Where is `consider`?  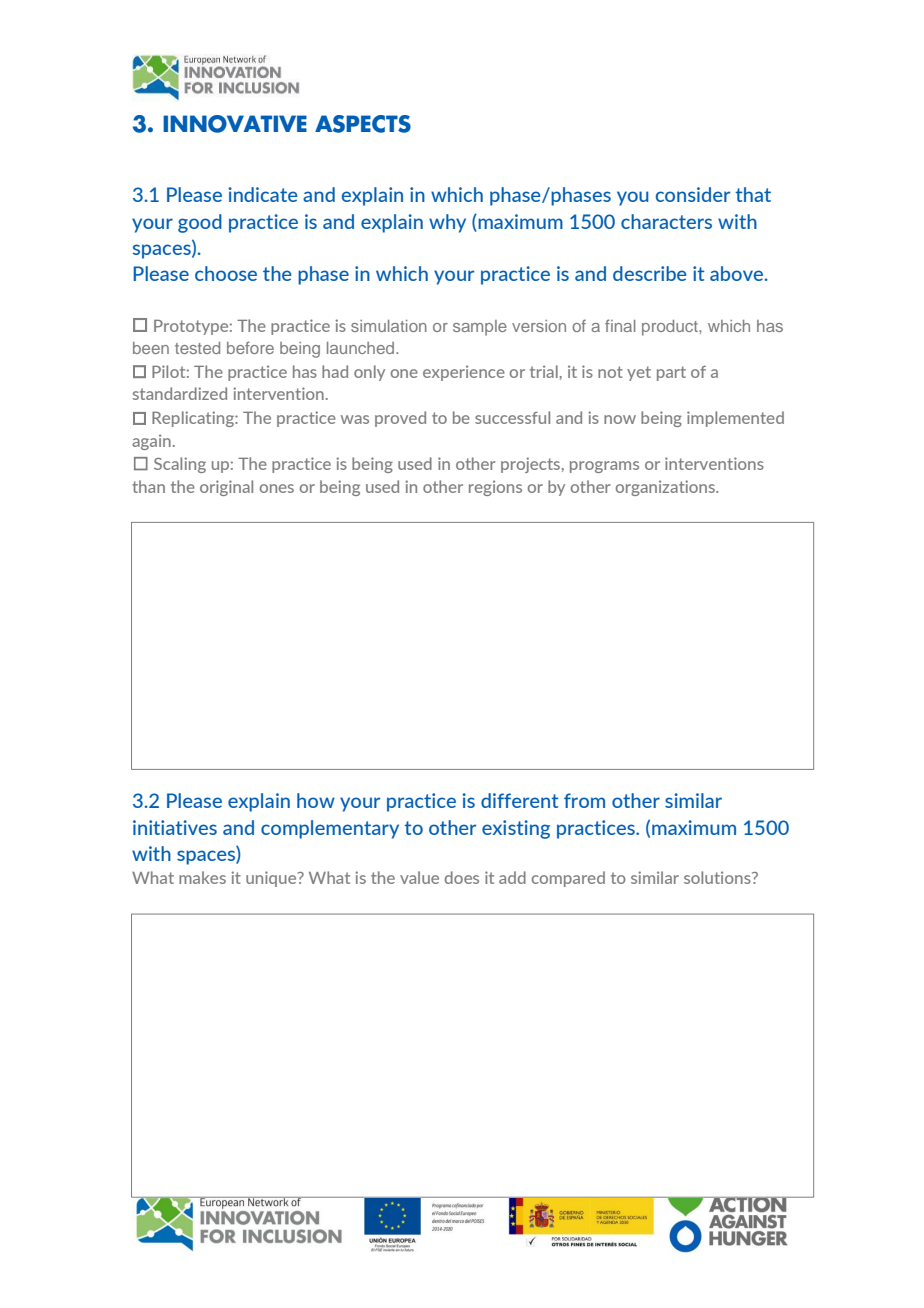
consider is located at coordinates (693, 194).
